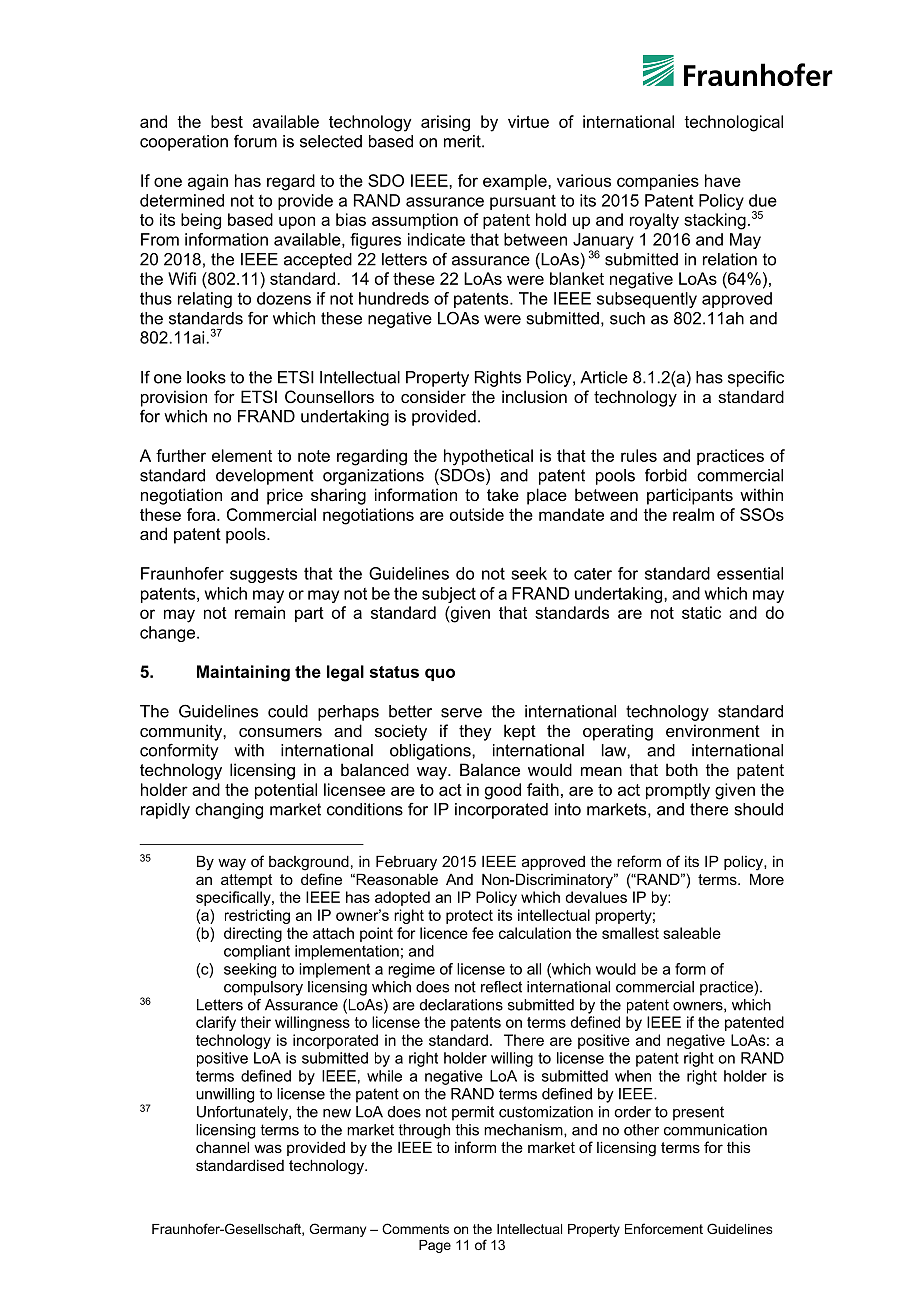  What do you see at coordinates (463, 141) in the screenshot?
I see `merit` at bounding box center [463, 141].
